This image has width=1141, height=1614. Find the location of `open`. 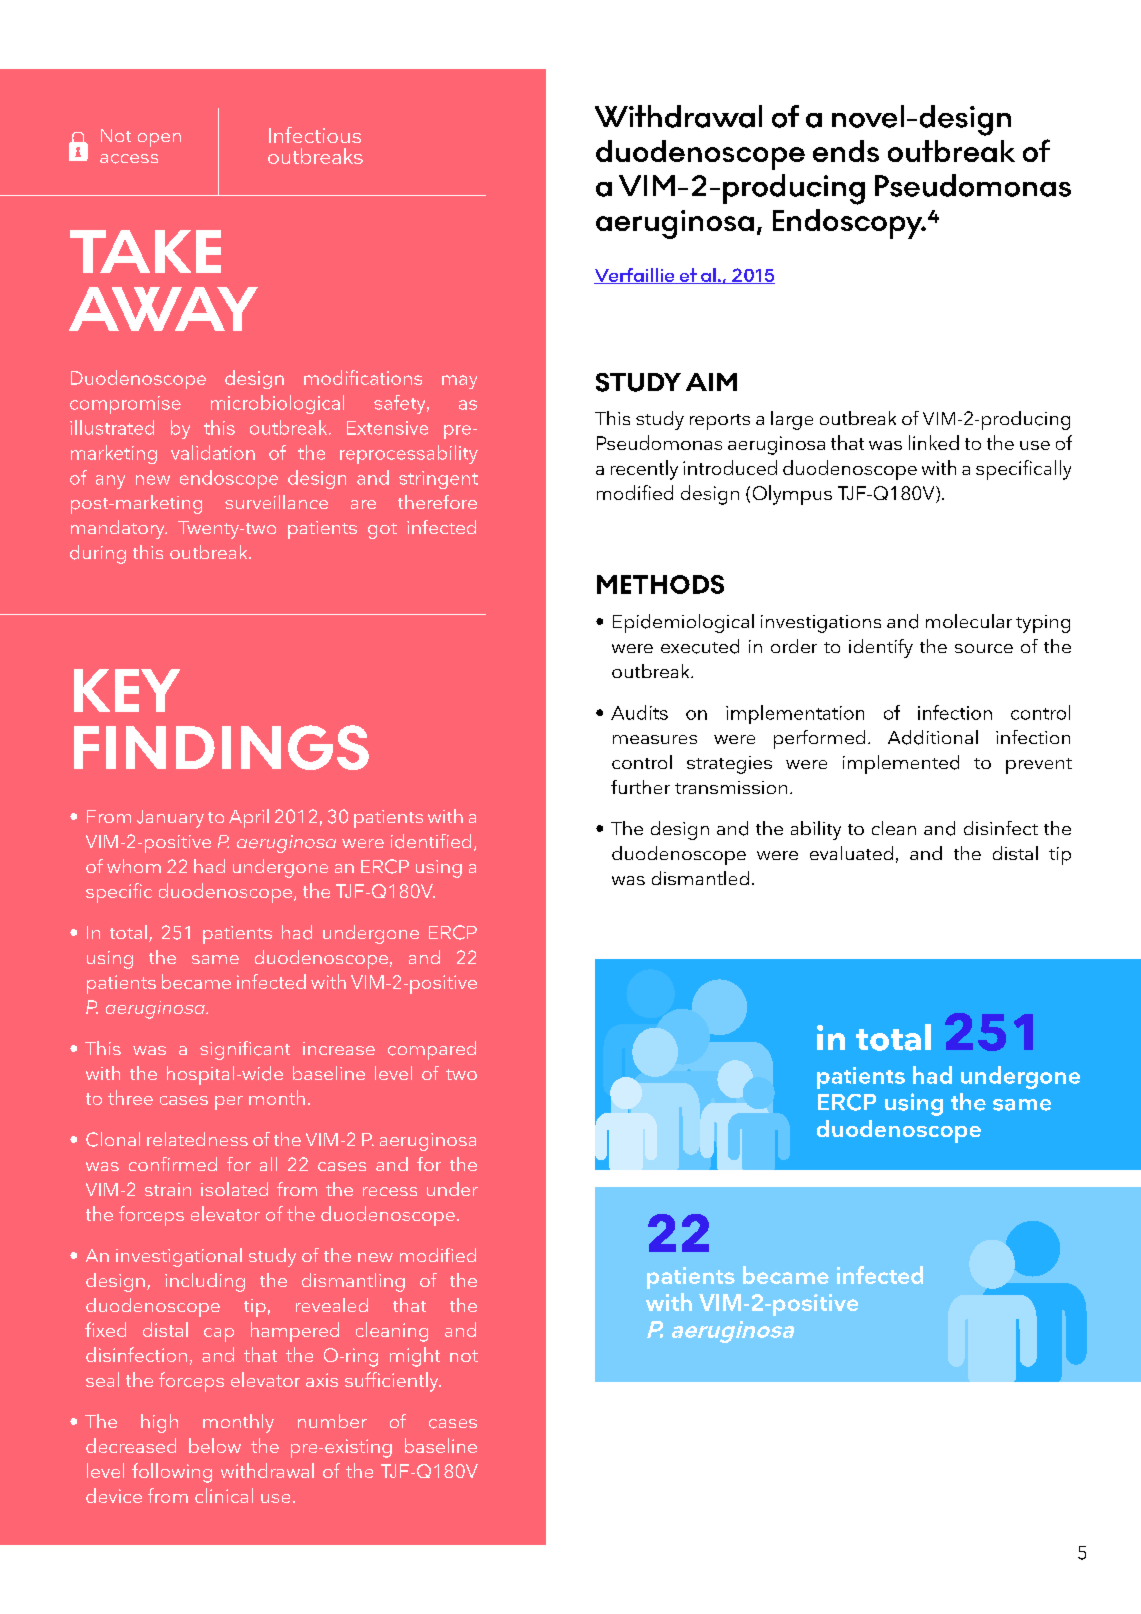

open is located at coordinates (159, 140).
